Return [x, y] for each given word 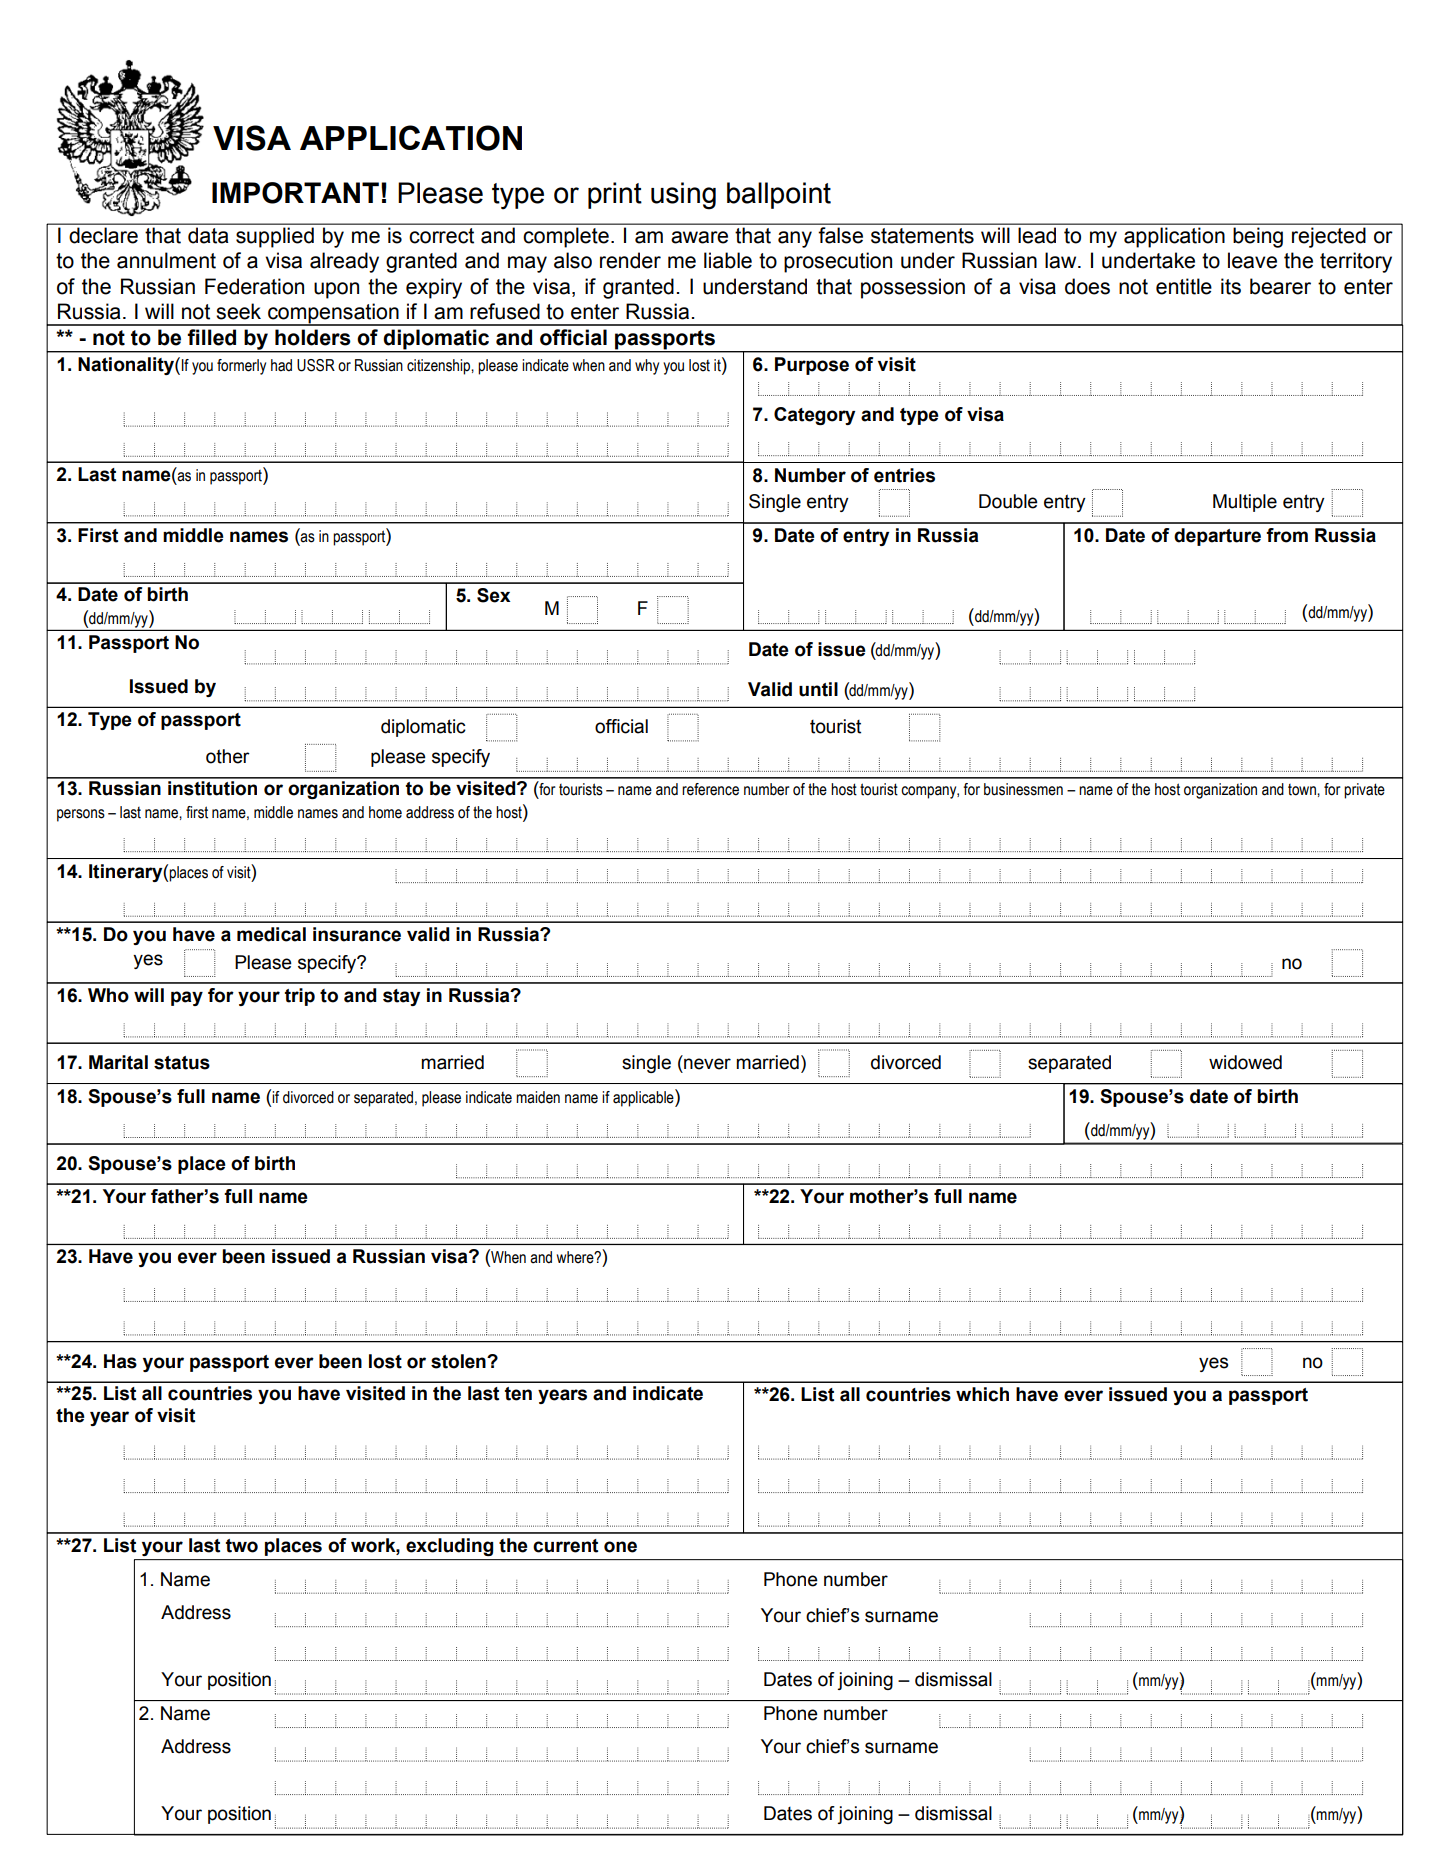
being [1258, 238]
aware [699, 237]
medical [271, 934]
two [242, 1546]
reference [710, 789]
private [1364, 791]
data [208, 235]
